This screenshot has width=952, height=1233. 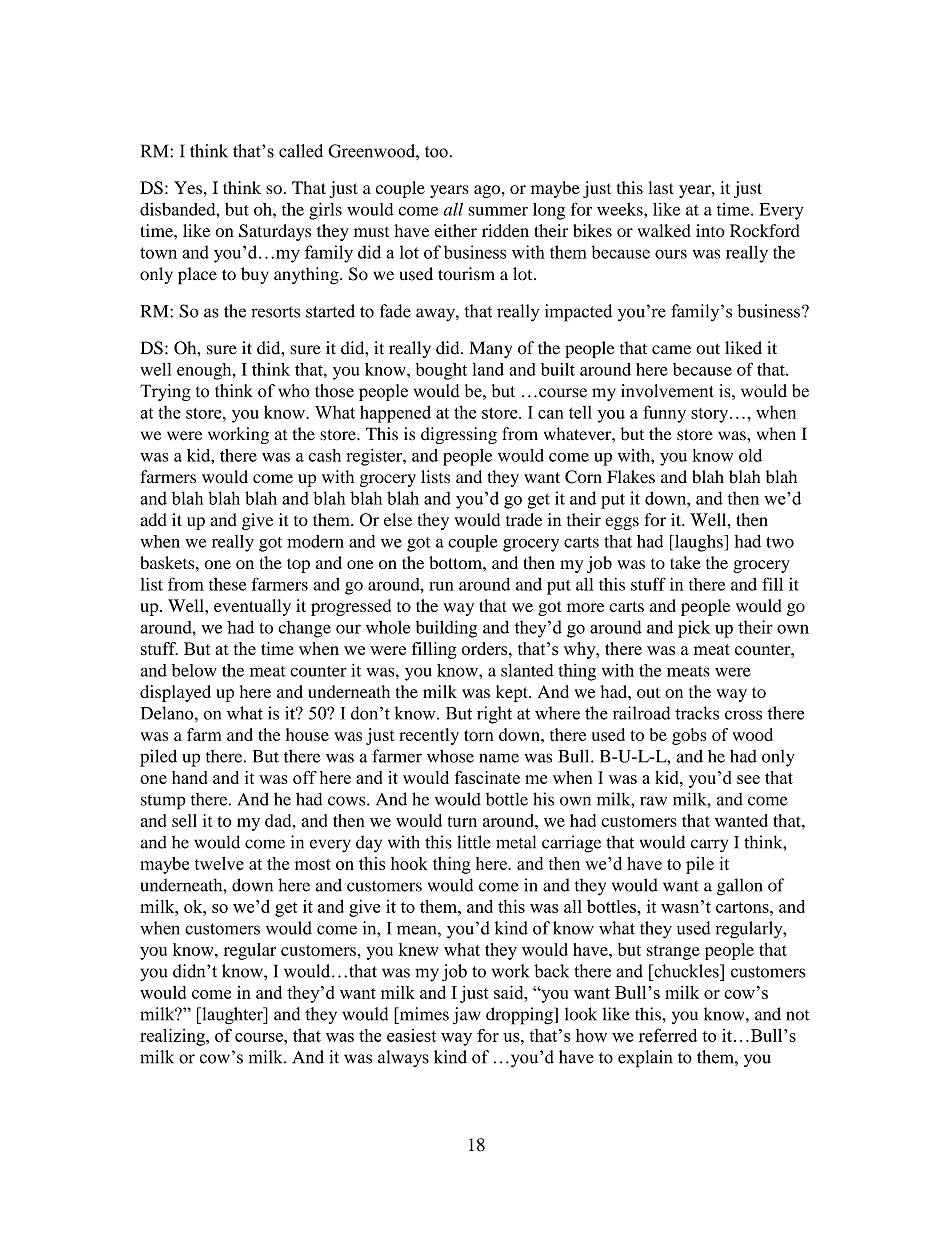 I want to click on hand, so click(x=189, y=777).
